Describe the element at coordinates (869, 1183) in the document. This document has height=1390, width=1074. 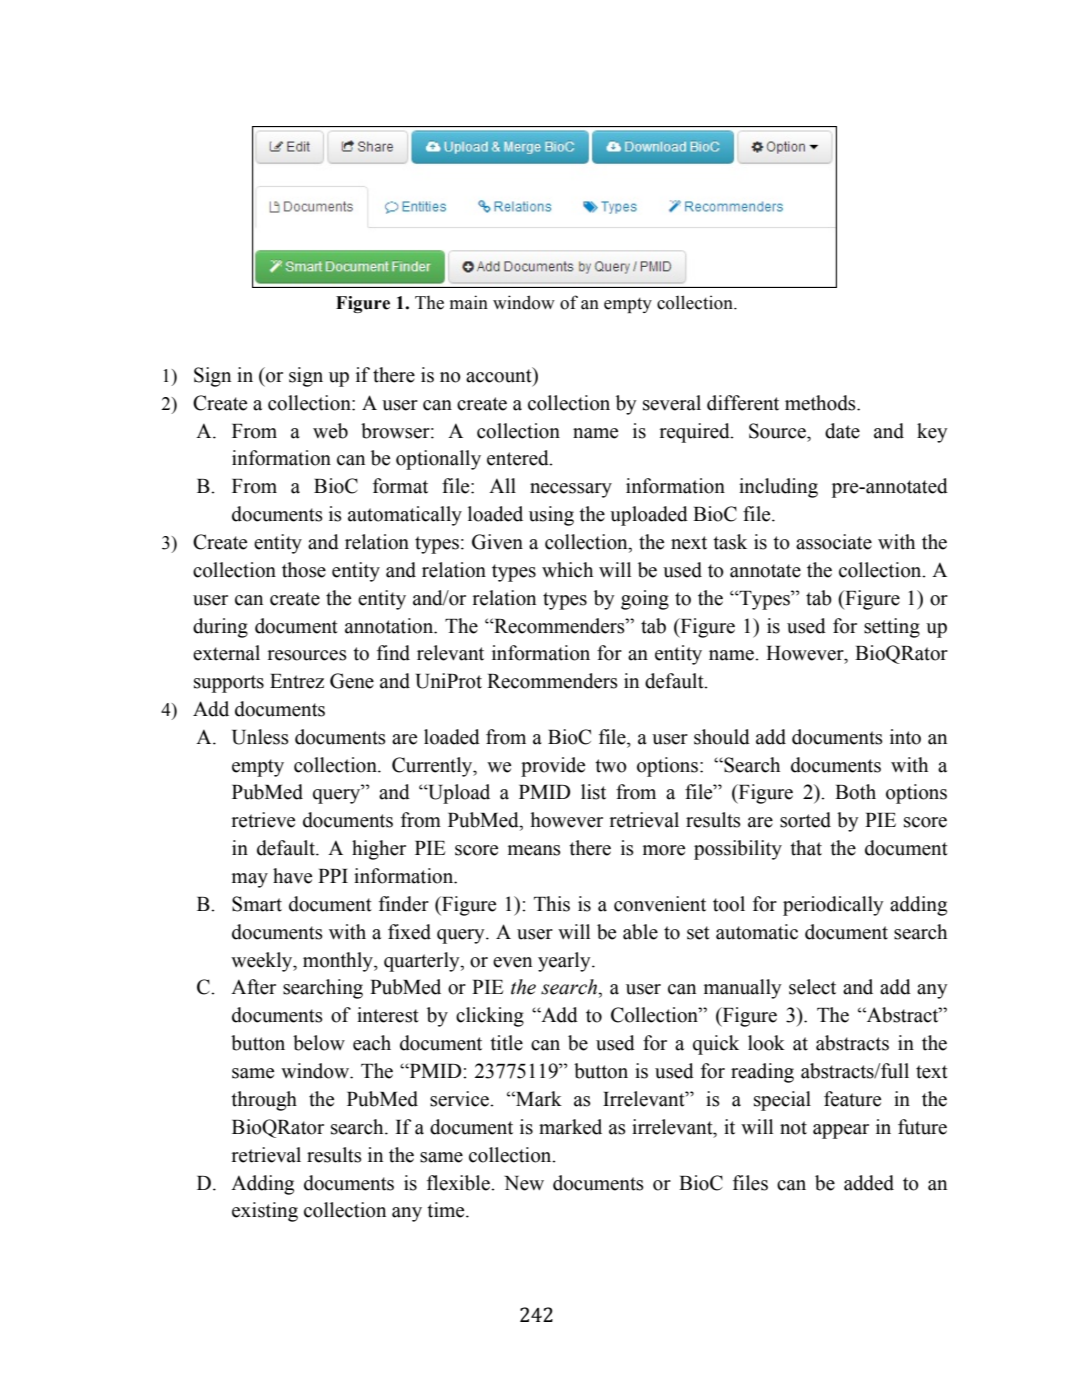
I see `added` at that location.
